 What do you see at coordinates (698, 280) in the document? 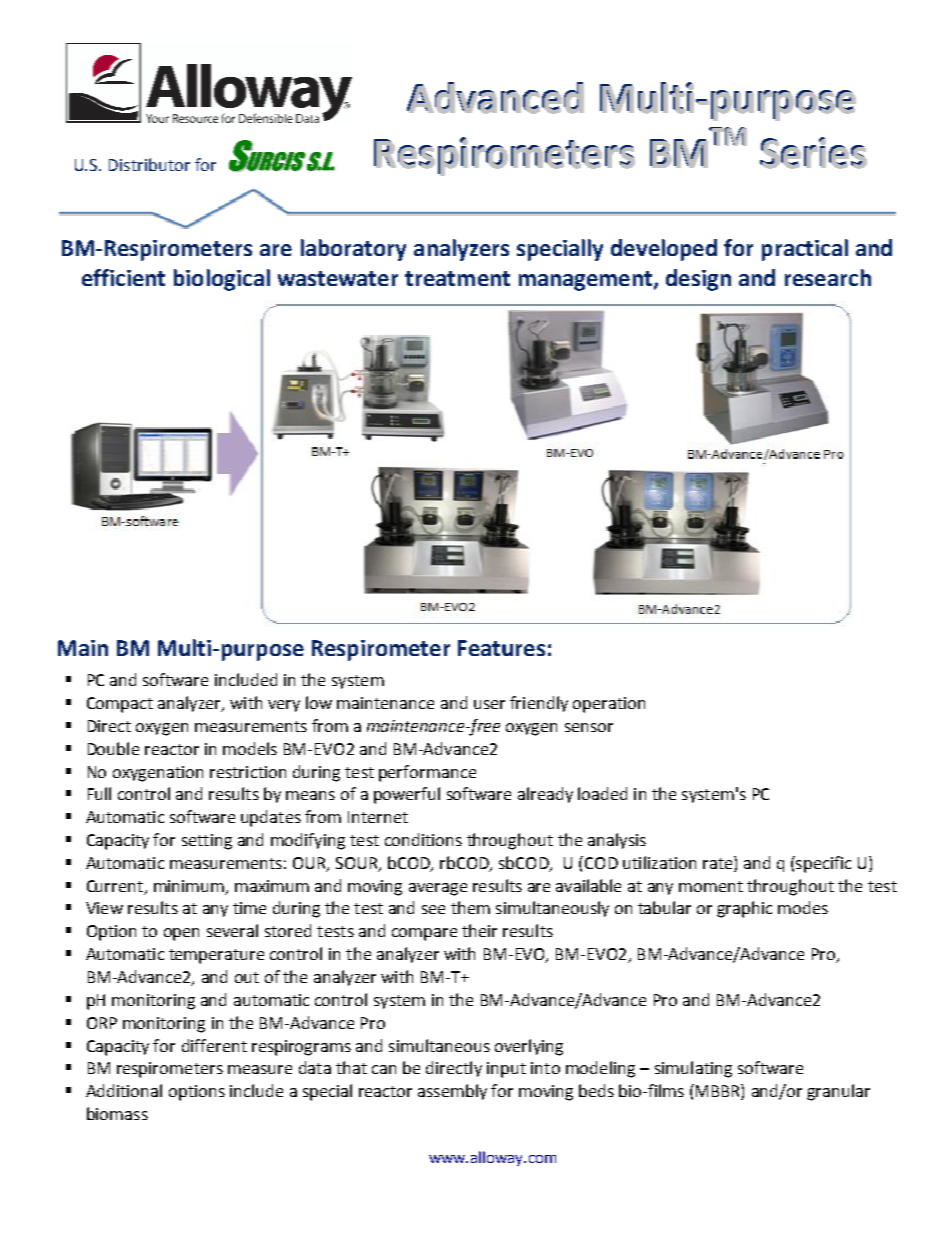
I see `design` at bounding box center [698, 280].
